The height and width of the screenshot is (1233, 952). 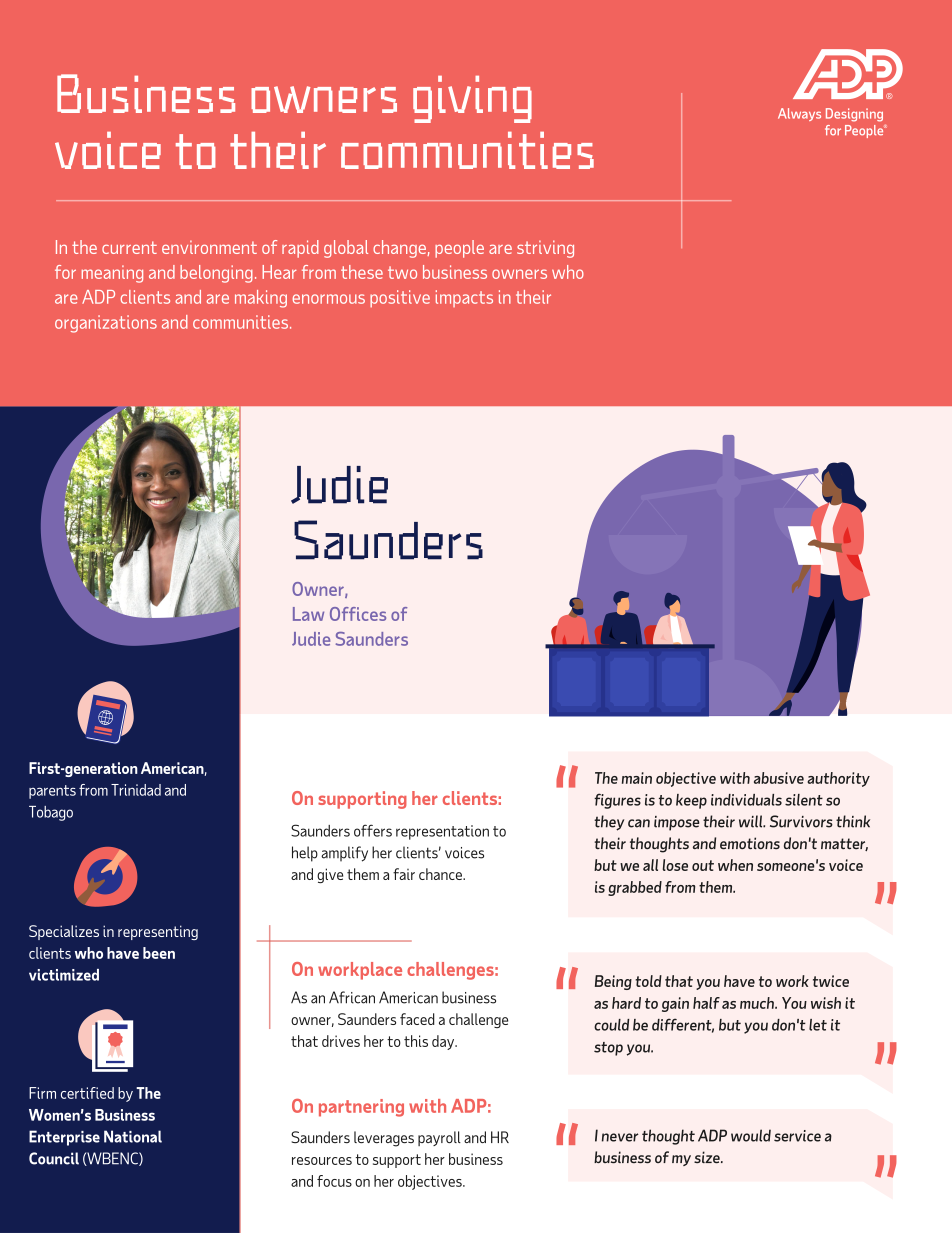 I want to click on National, so click(x=133, y=1136).
